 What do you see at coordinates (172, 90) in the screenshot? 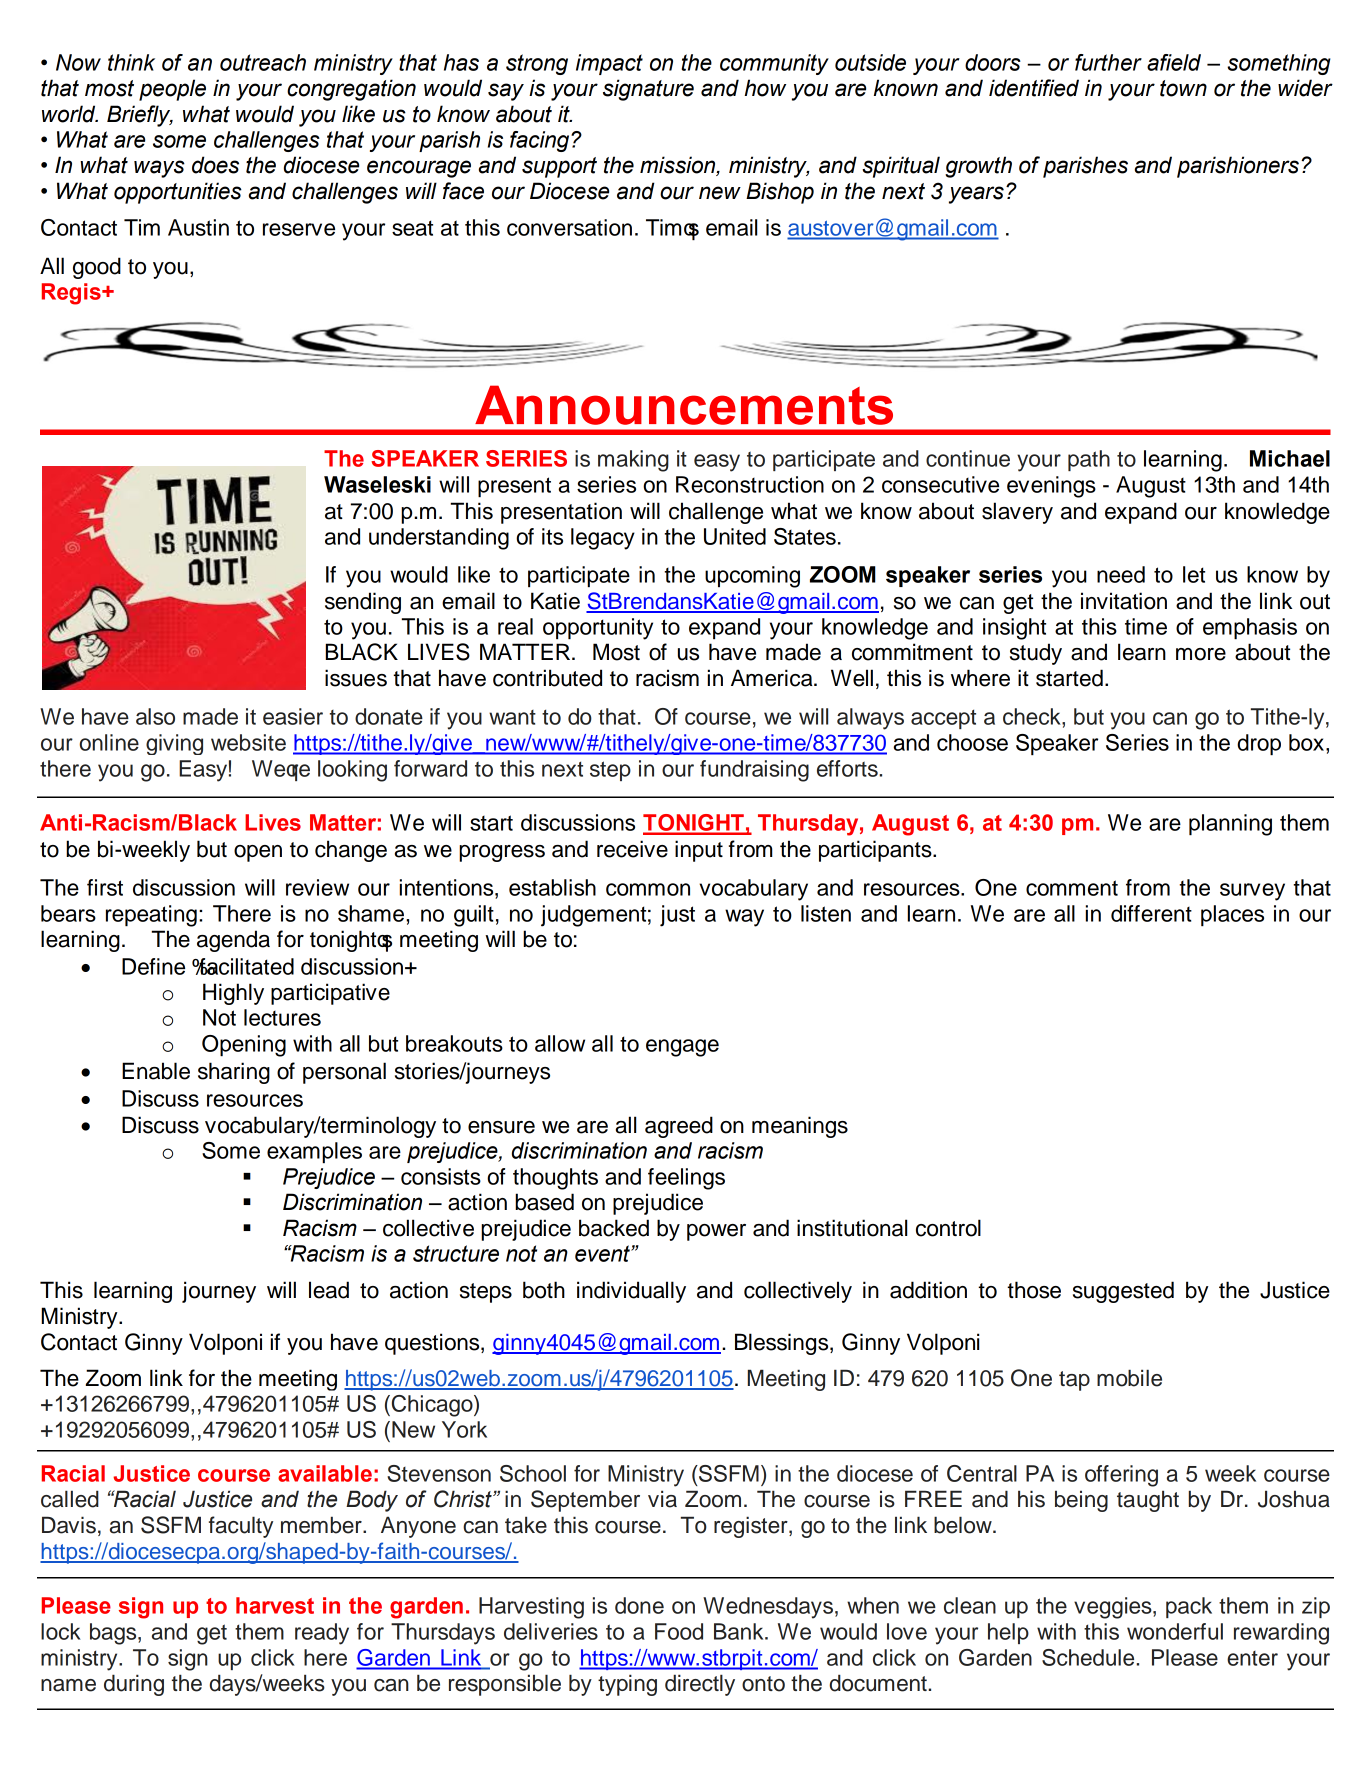
I see `people` at bounding box center [172, 90].
